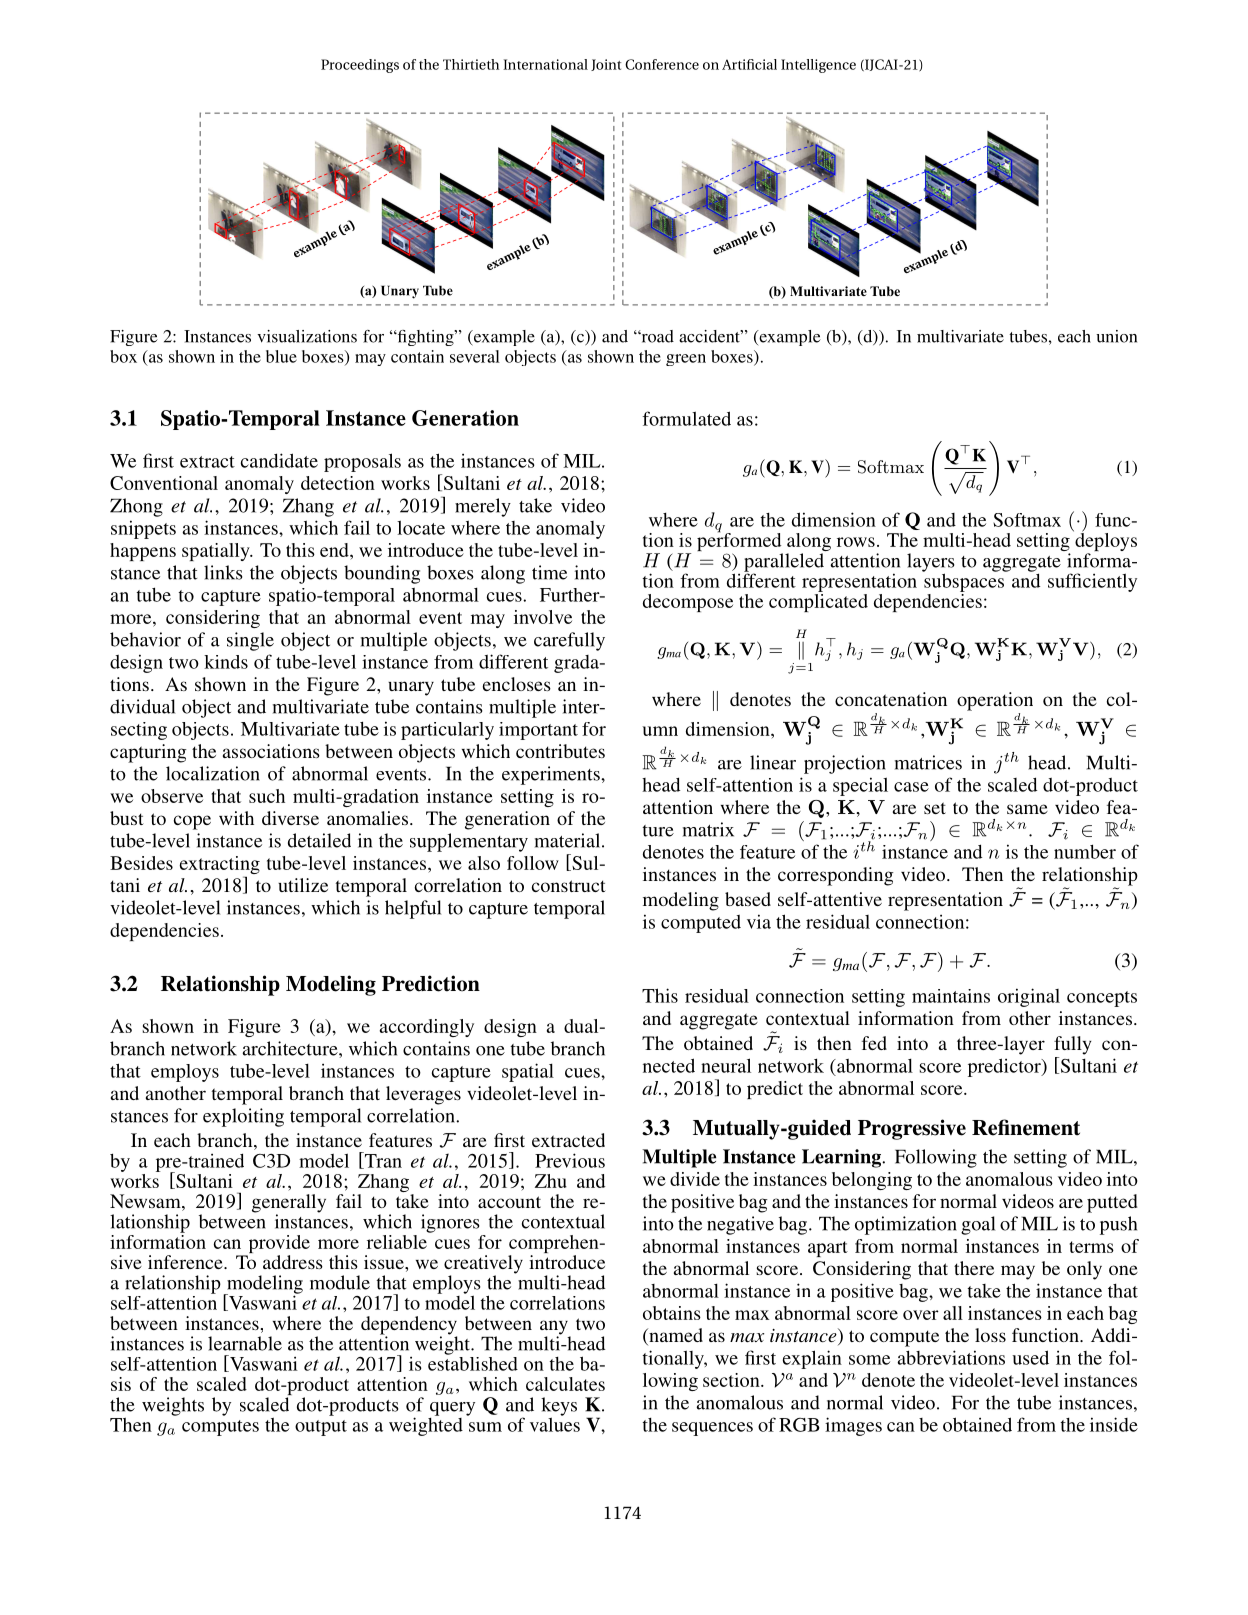 The width and height of the image is (1248, 1615). Describe the element at coordinates (267, 796) in the image. I see `such` at that location.
